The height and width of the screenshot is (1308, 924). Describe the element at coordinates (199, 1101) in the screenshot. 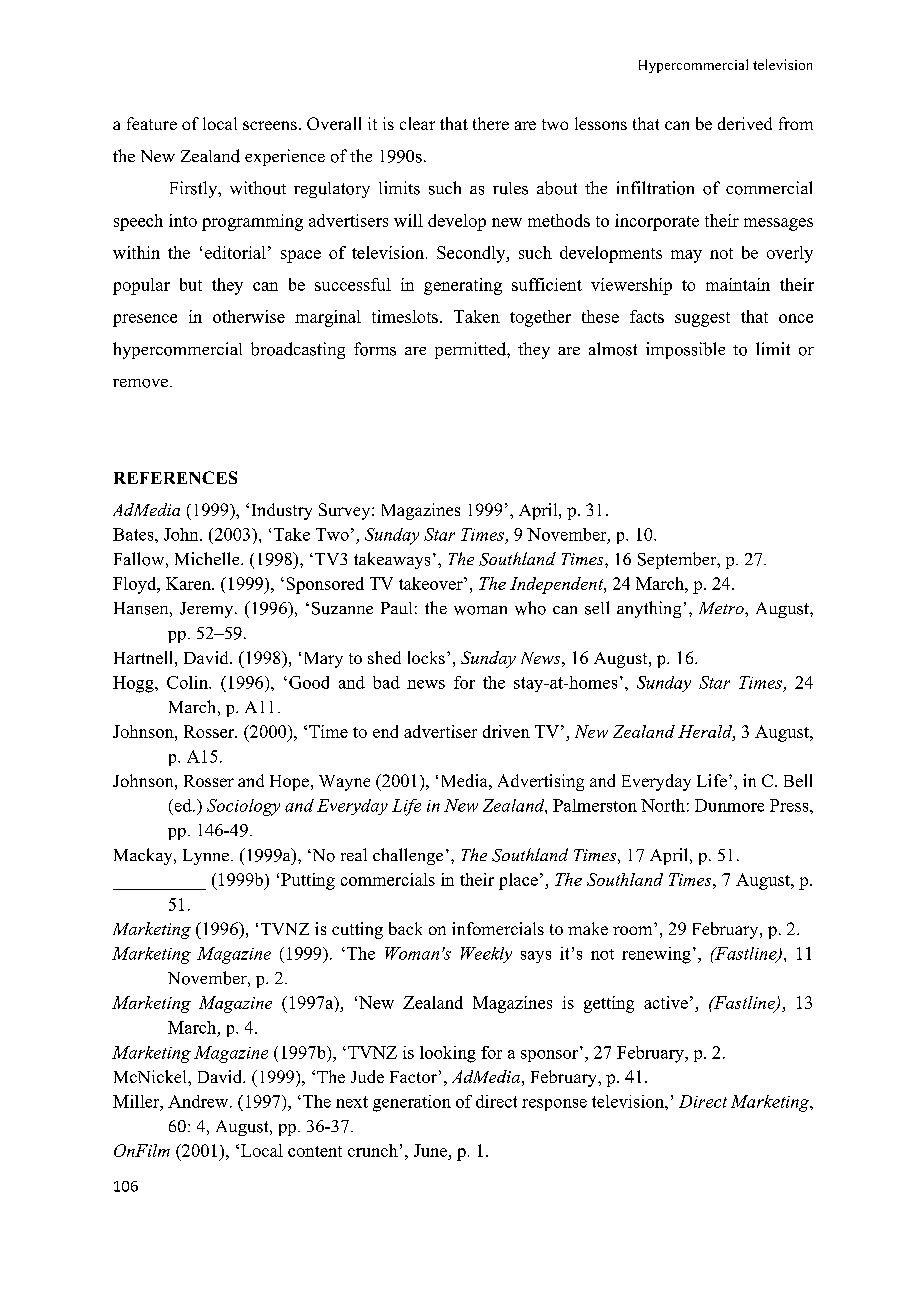

I see `Andrew` at that location.
